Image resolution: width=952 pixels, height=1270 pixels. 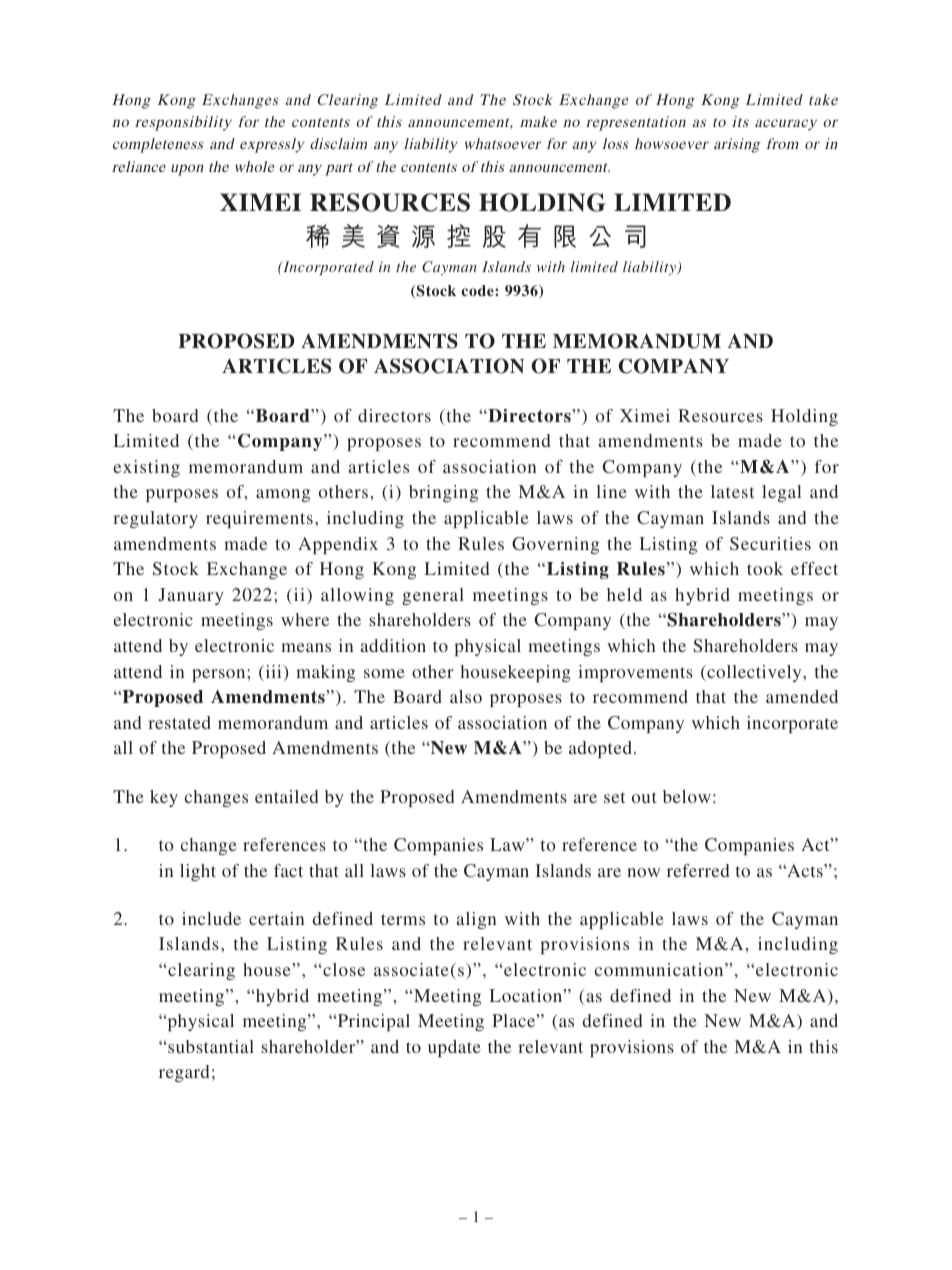 I want to click on code, so click(x=478, y=290).
